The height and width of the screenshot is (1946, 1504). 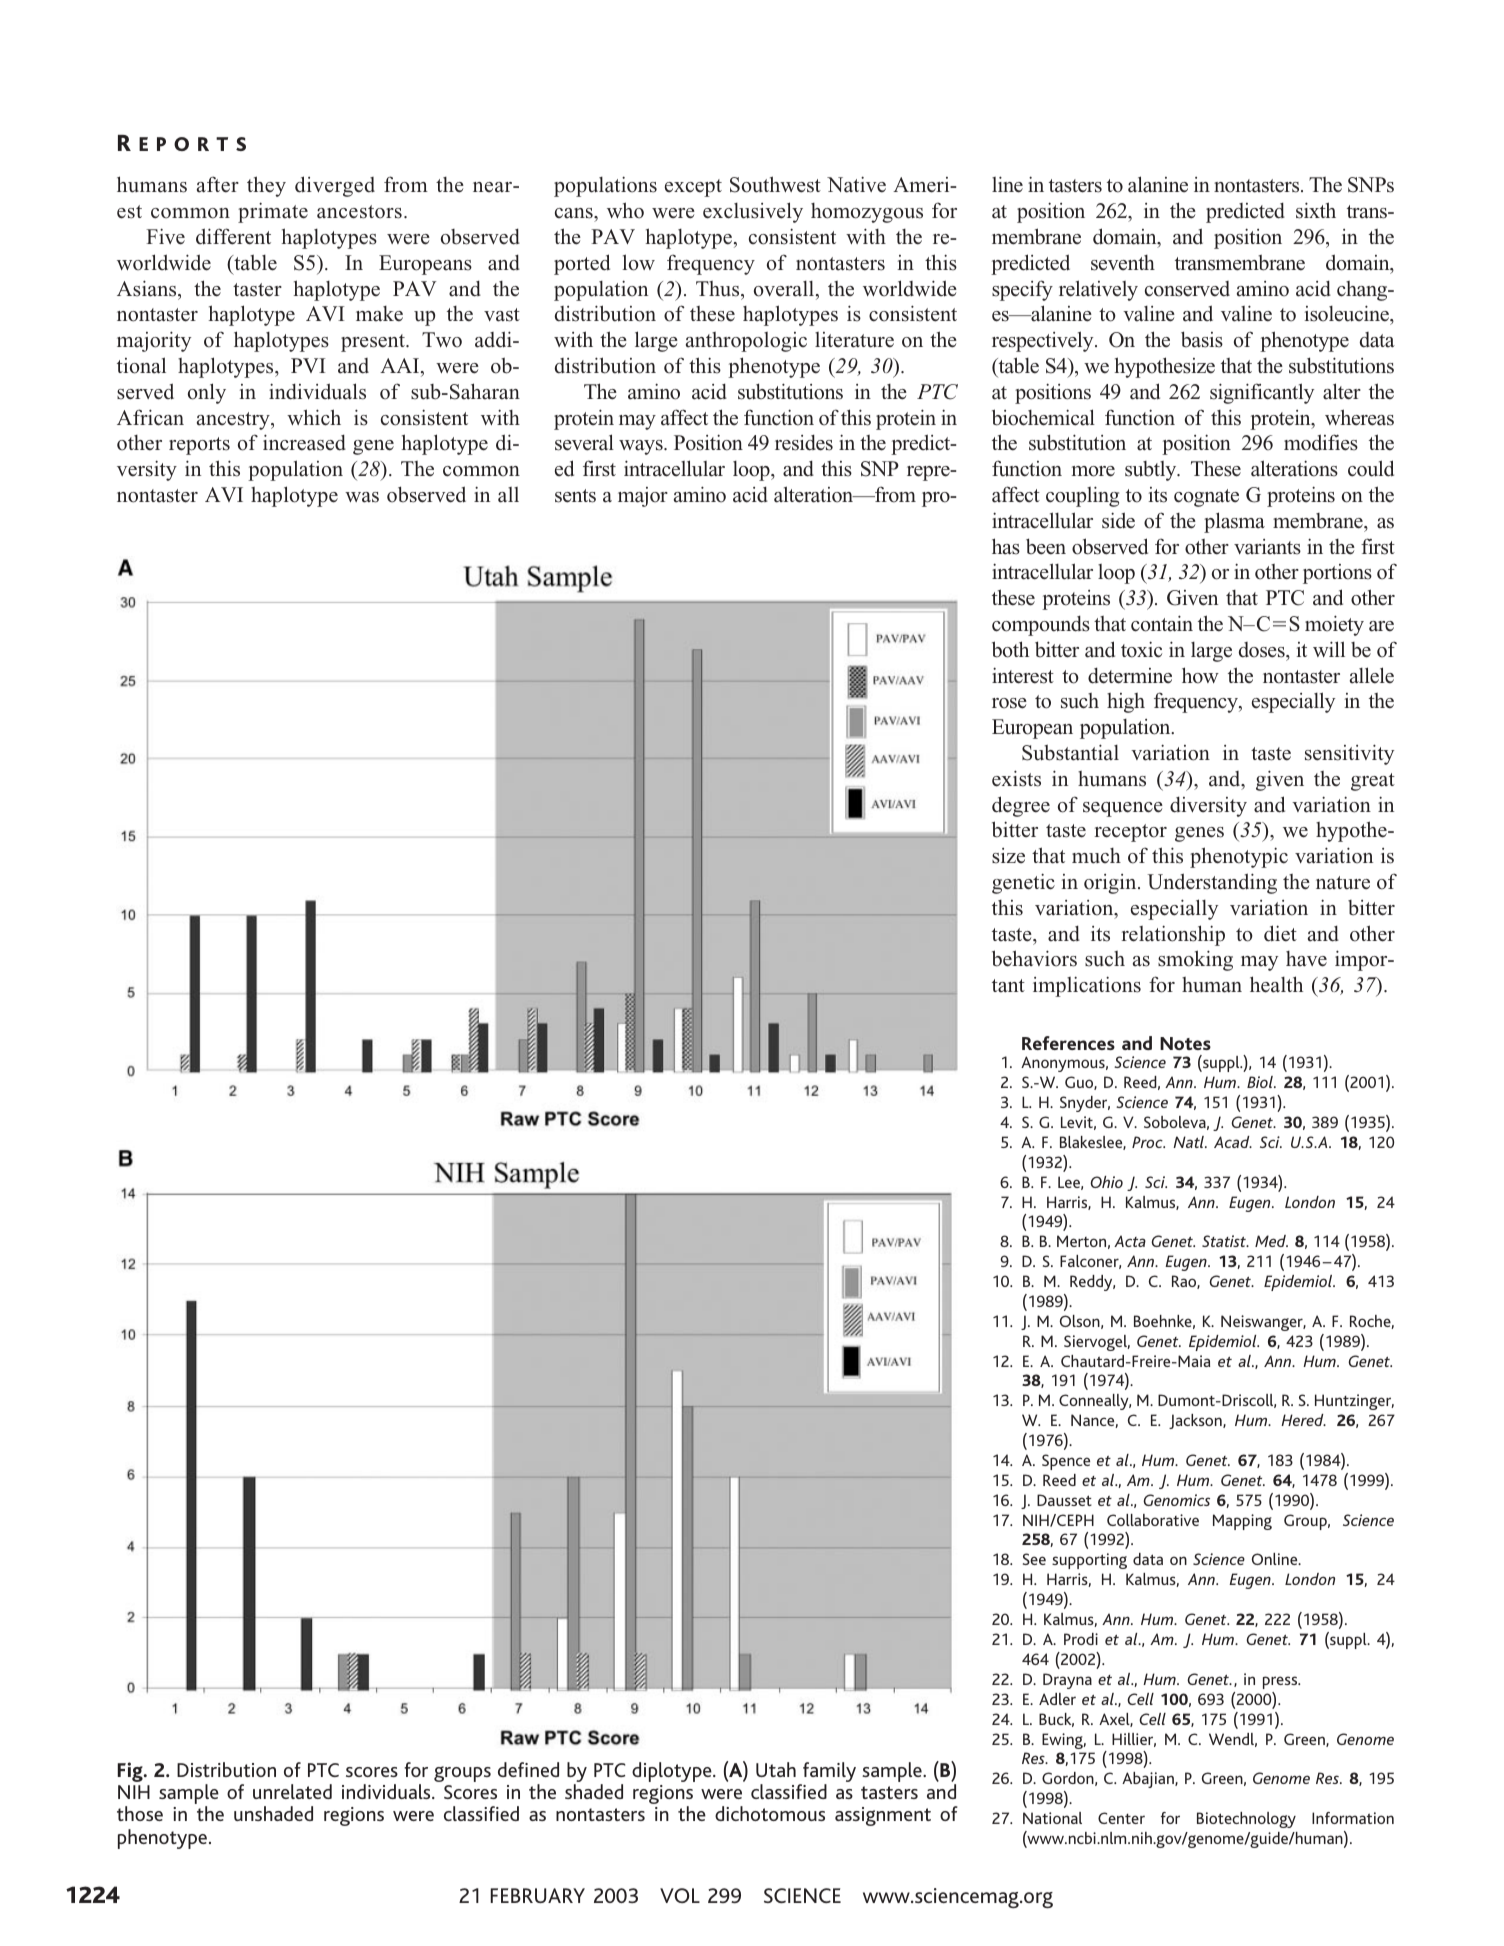 What do you see at coordinates (753, 212) in the screenshot?
I see `exclusively` at bounding box center [753, 212].
